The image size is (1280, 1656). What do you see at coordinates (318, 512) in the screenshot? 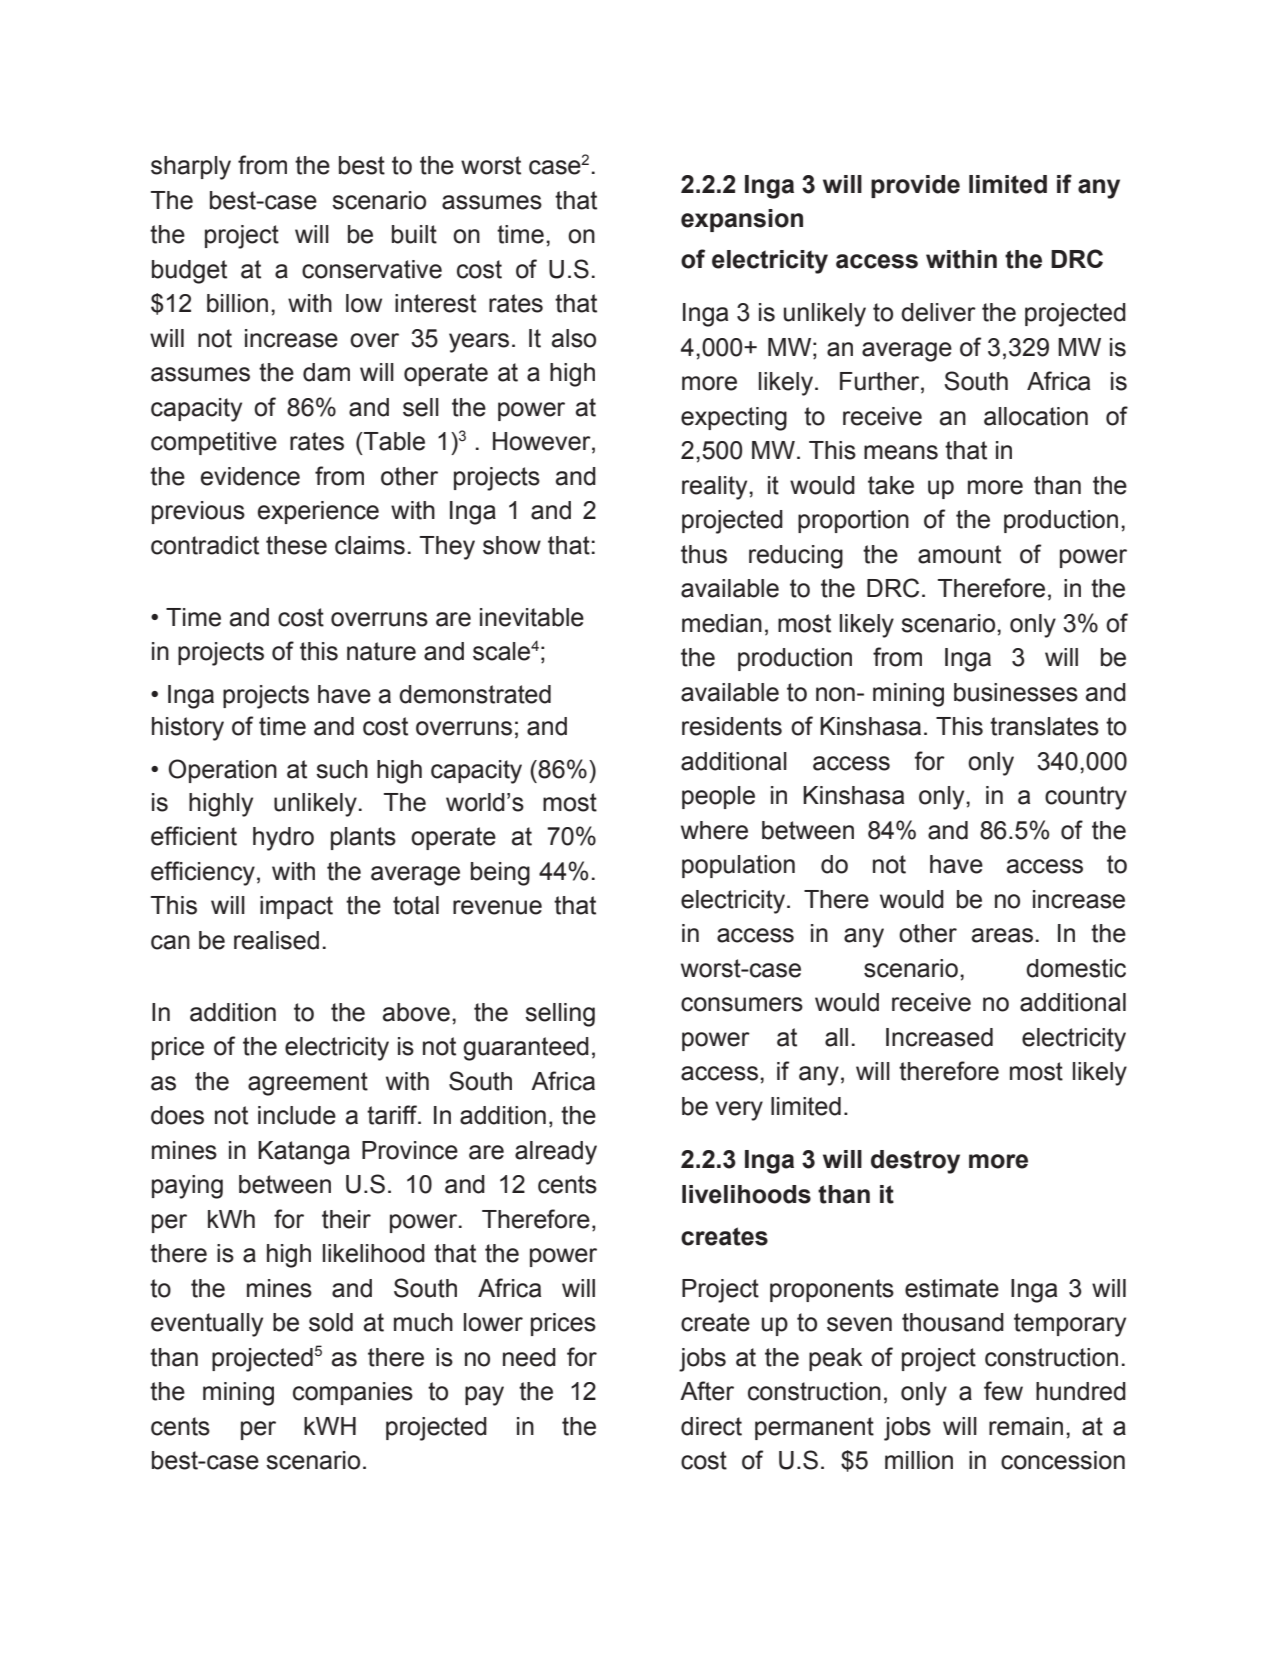
I see `experience` at bounding box center [318, 512].
